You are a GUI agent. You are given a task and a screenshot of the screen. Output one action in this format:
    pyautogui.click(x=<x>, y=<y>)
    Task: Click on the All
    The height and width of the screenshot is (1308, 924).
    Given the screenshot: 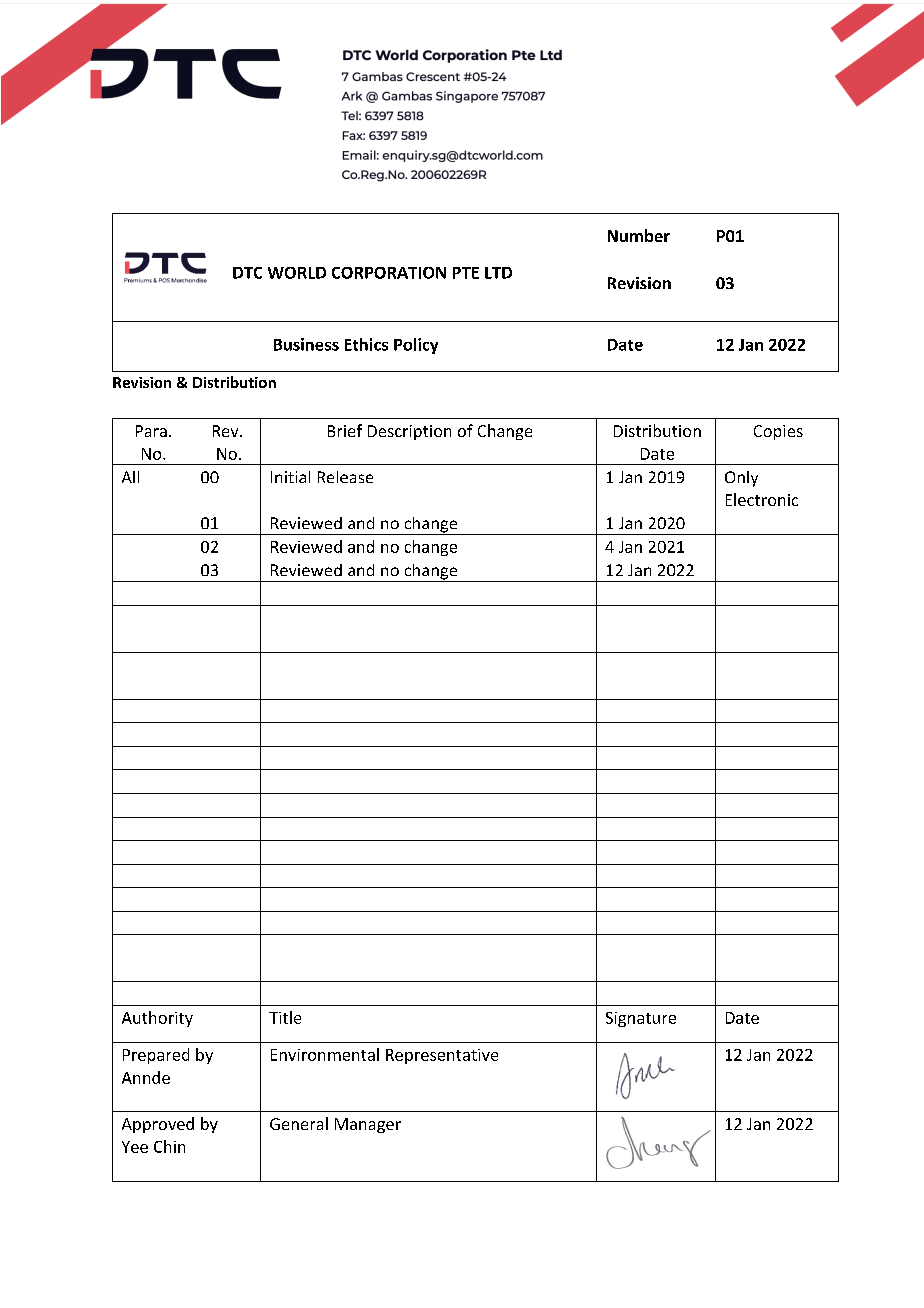 What is the action you would take?
    pyautogui.click(x=130, y=477)
